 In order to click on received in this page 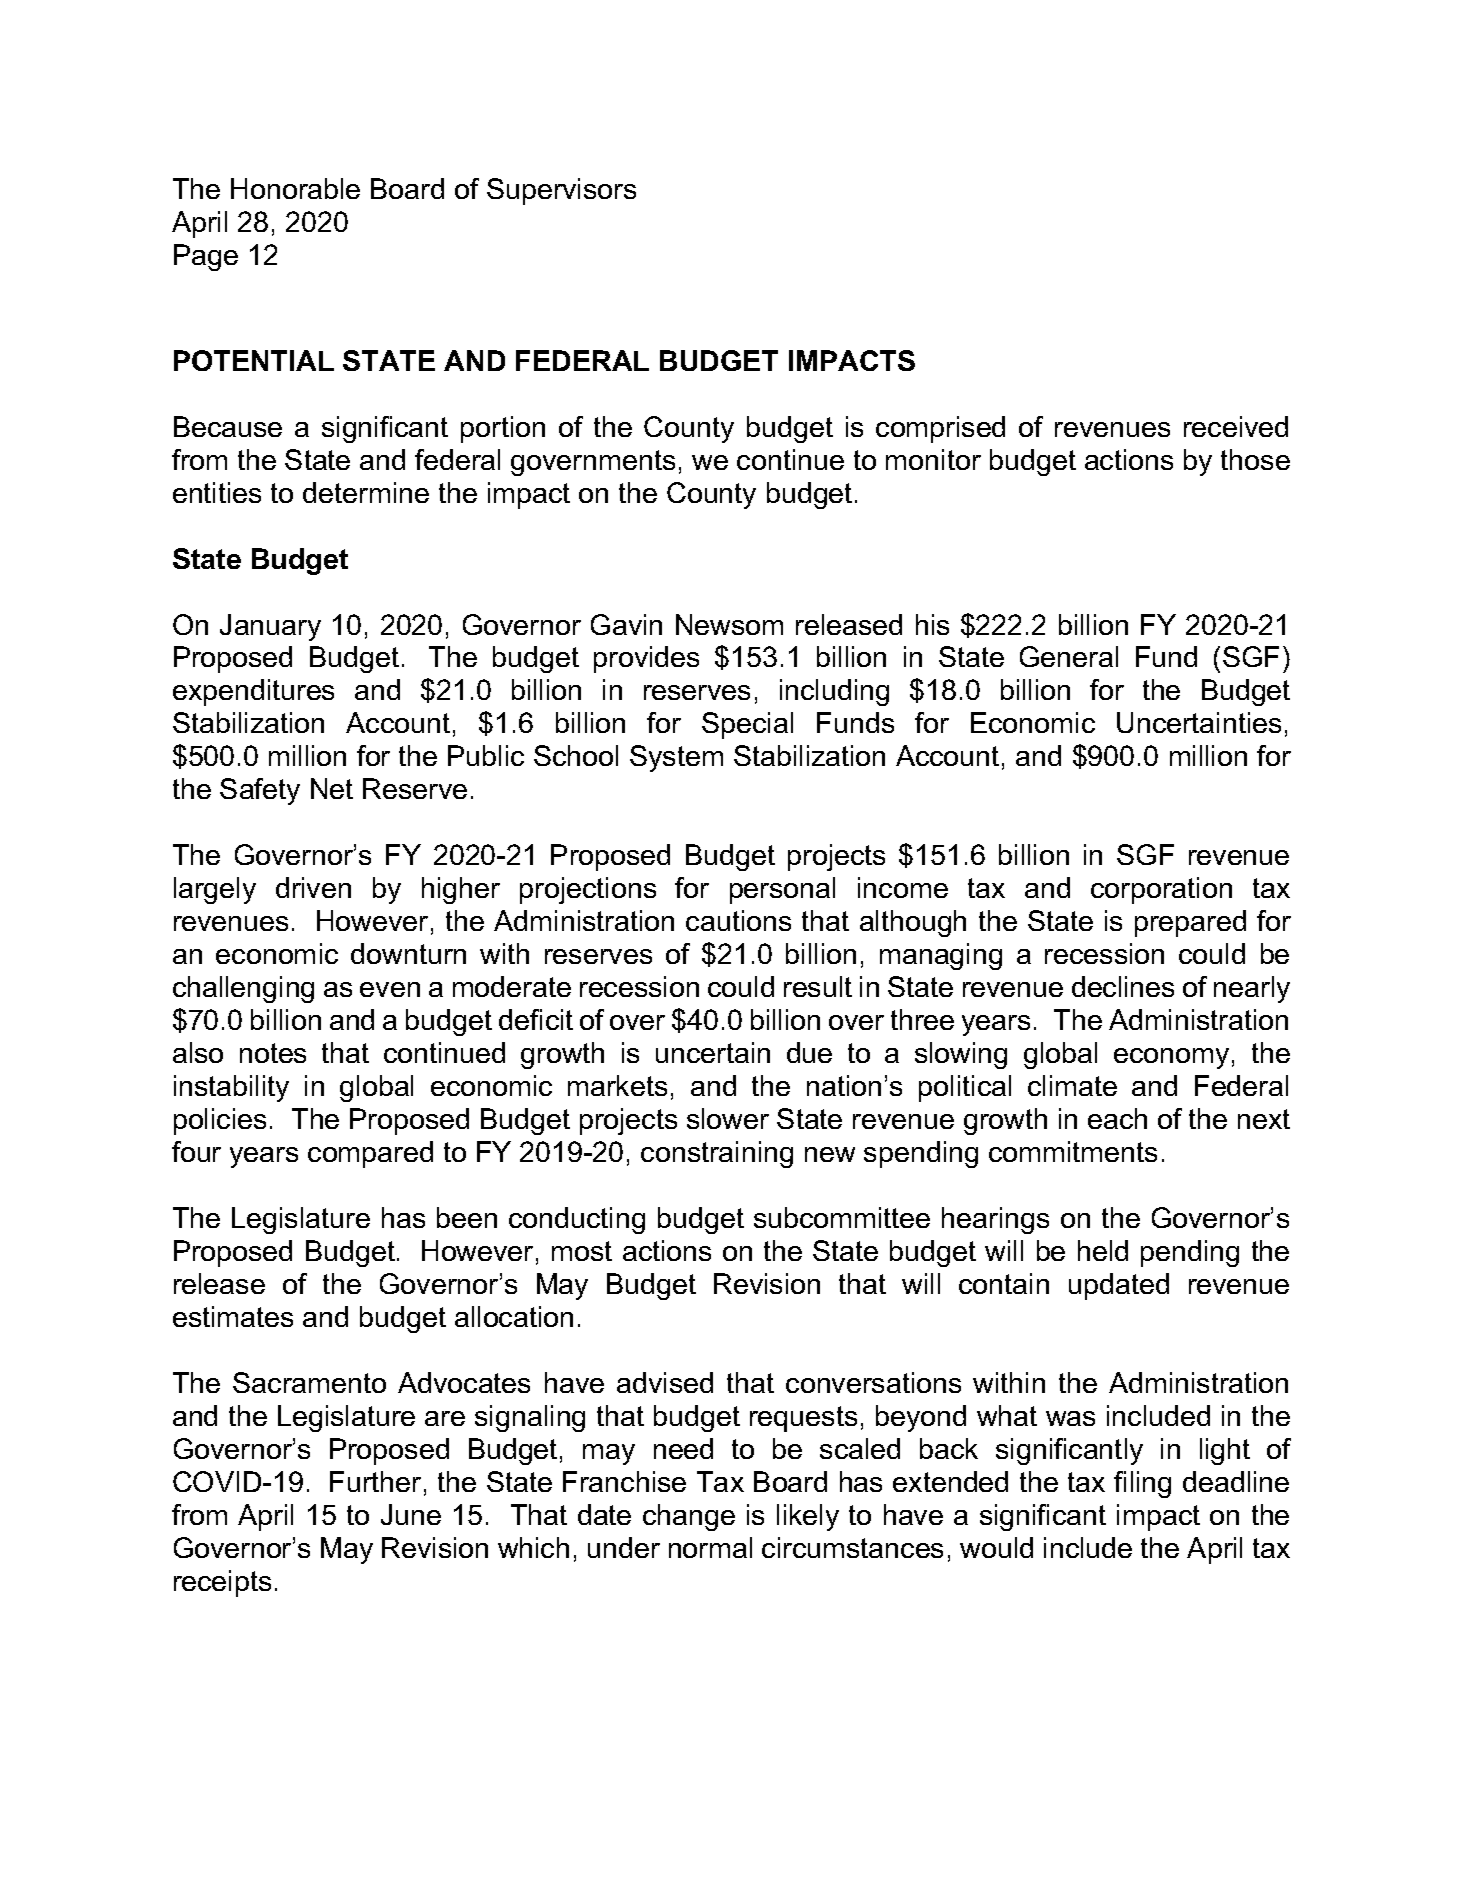, I will do `click(1236, 426)`.
